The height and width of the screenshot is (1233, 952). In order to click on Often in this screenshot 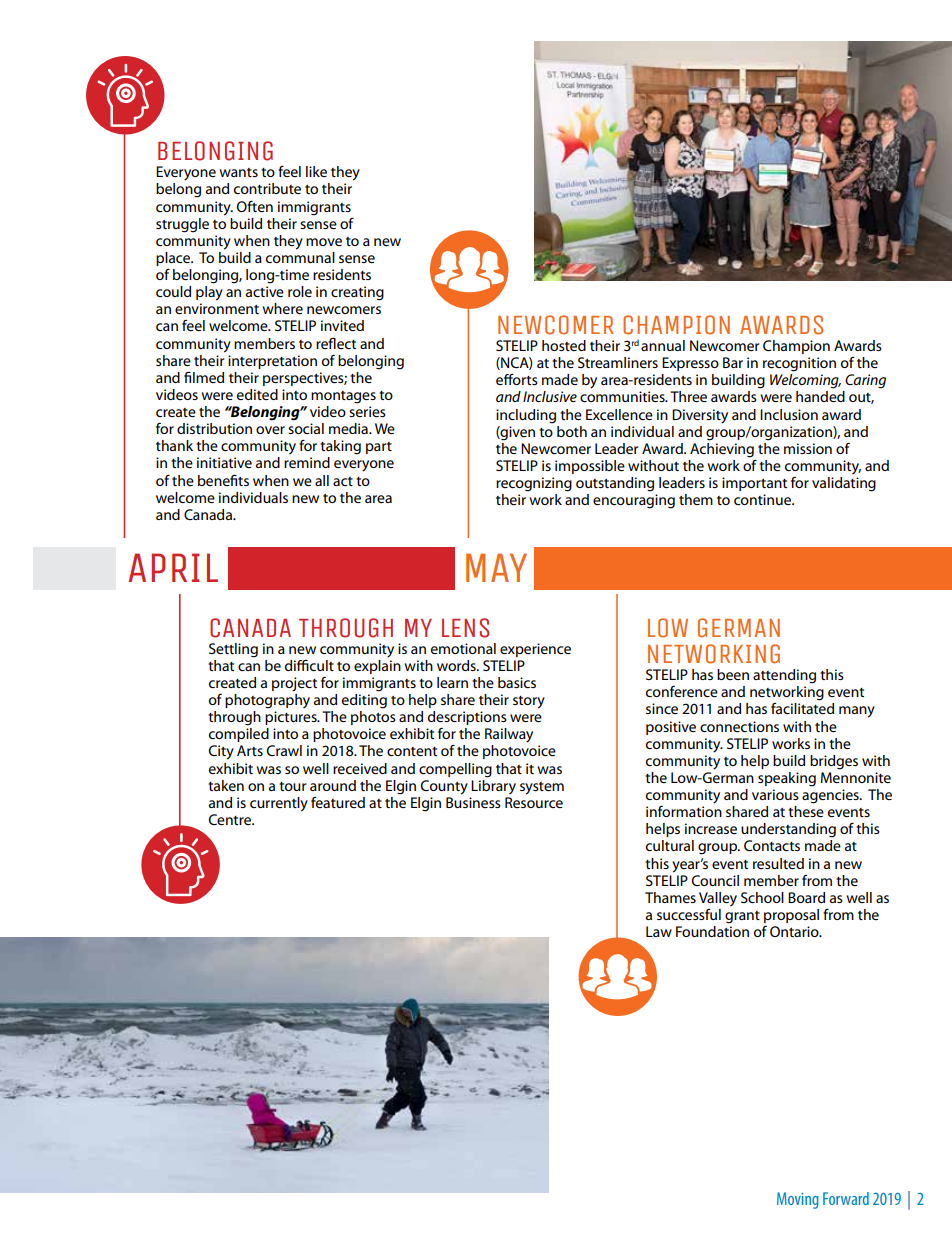, I will do `click(254, 206)`.
